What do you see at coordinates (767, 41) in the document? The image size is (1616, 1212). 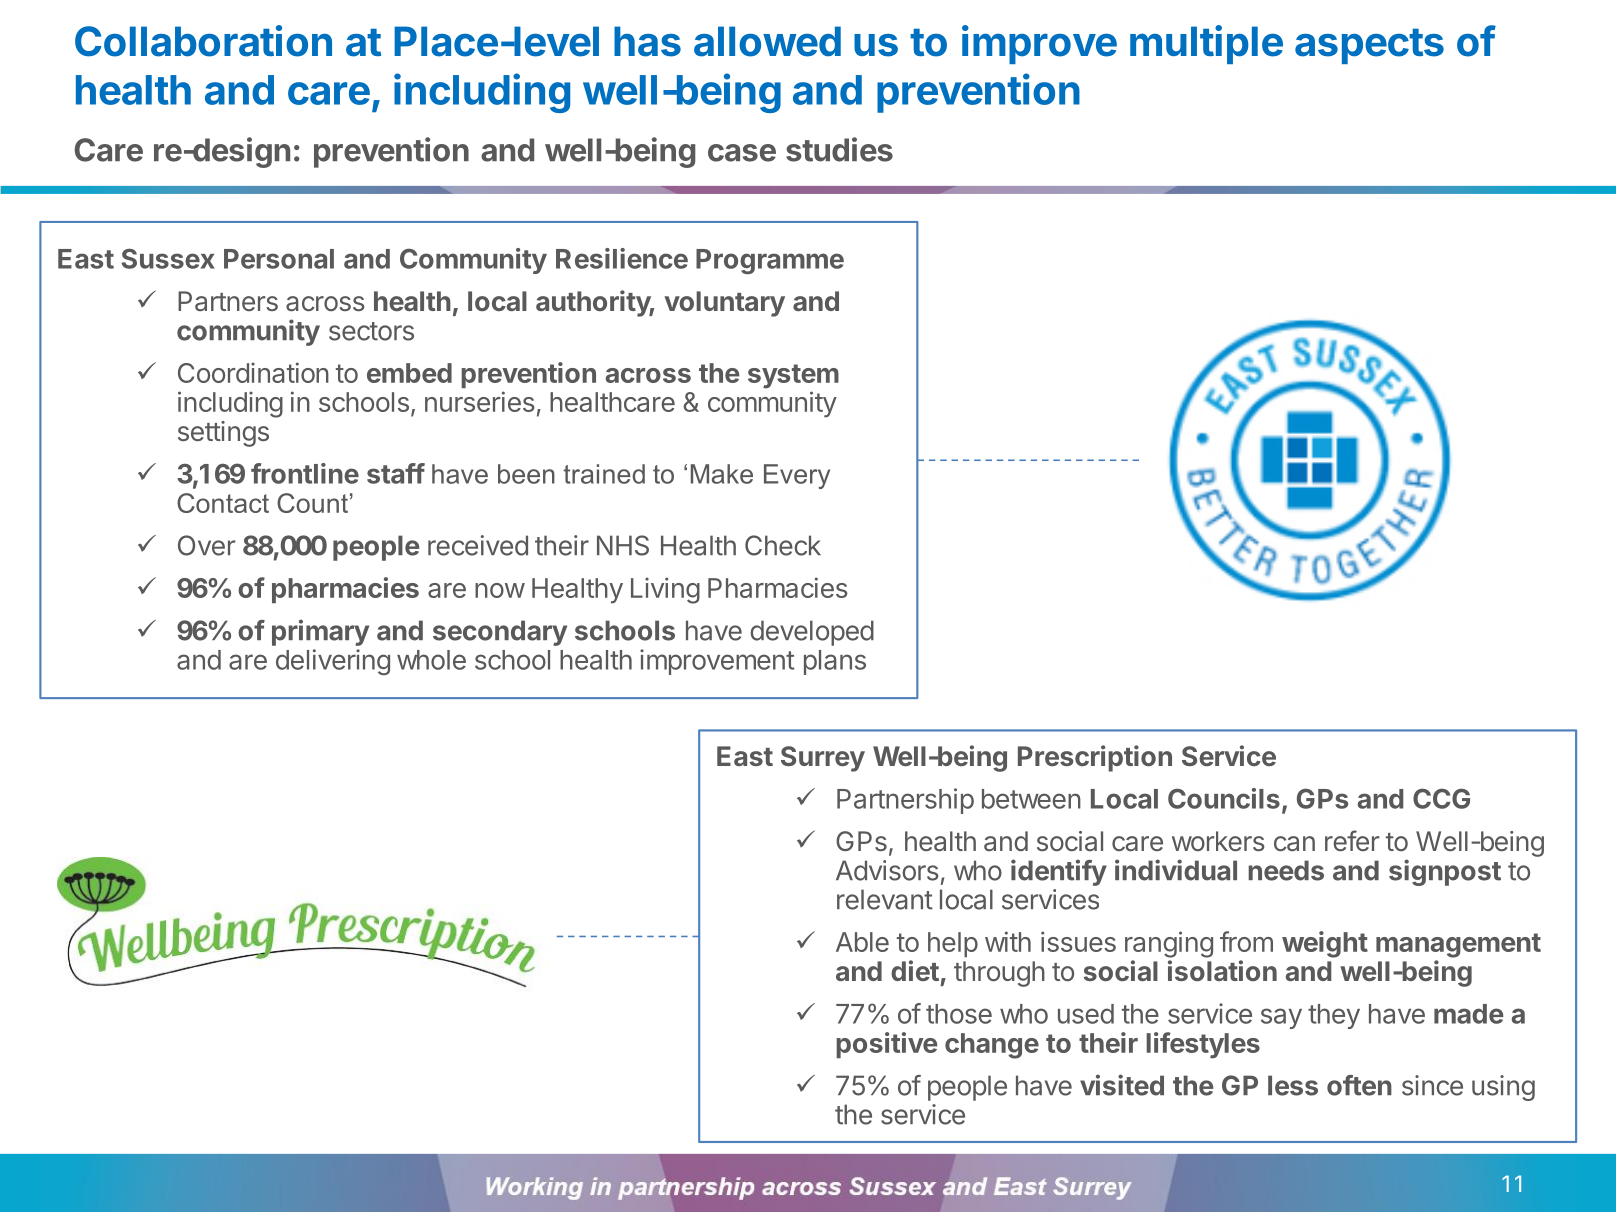 I see `allowed` at bounding box center [767, 41].
